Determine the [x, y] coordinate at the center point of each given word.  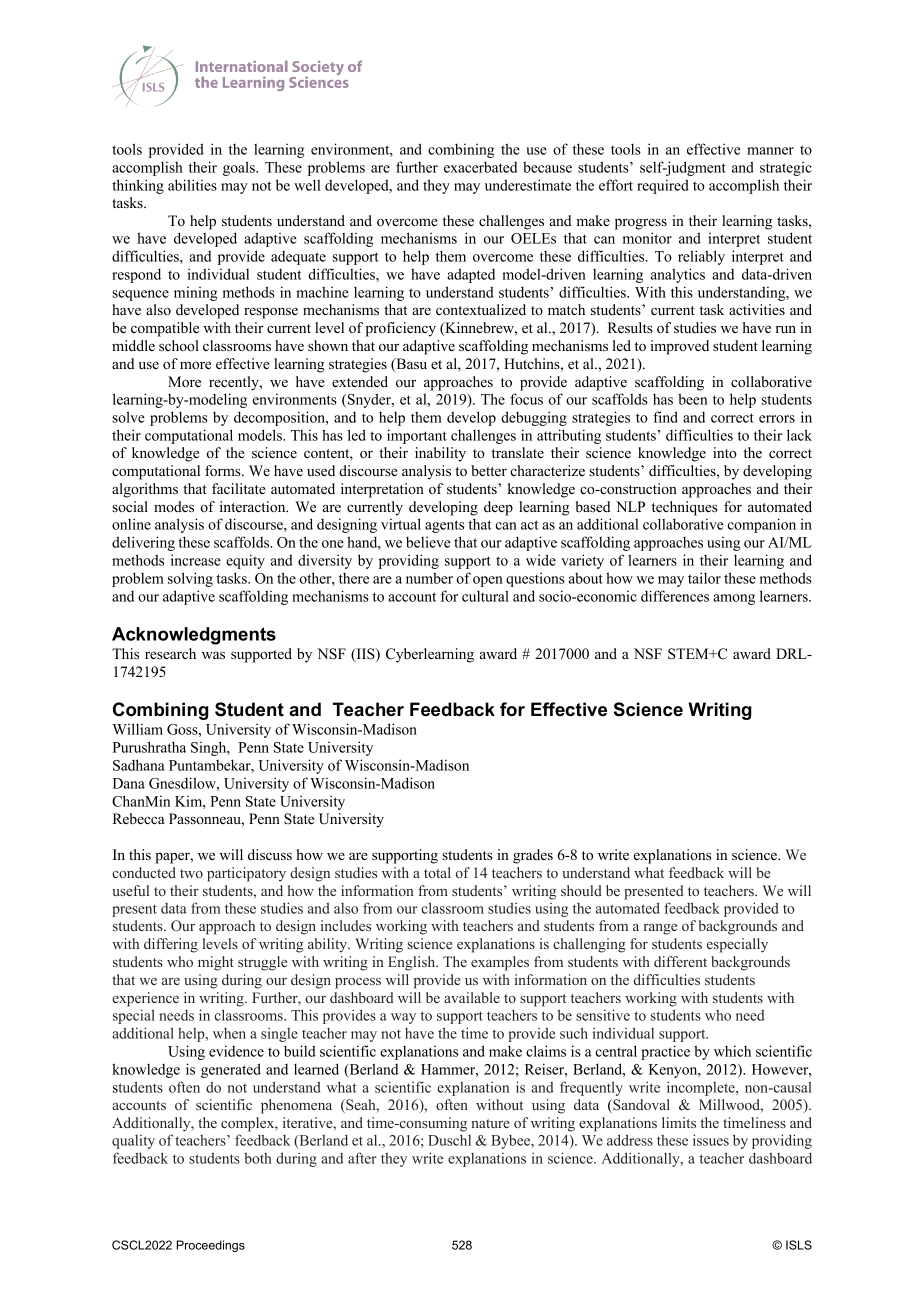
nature [490, 1123]
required [663, 186]
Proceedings [211, 1246]
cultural [485, 596]
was [213, 655]
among [734, 599]
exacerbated [480, 167]
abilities [192, 185]
